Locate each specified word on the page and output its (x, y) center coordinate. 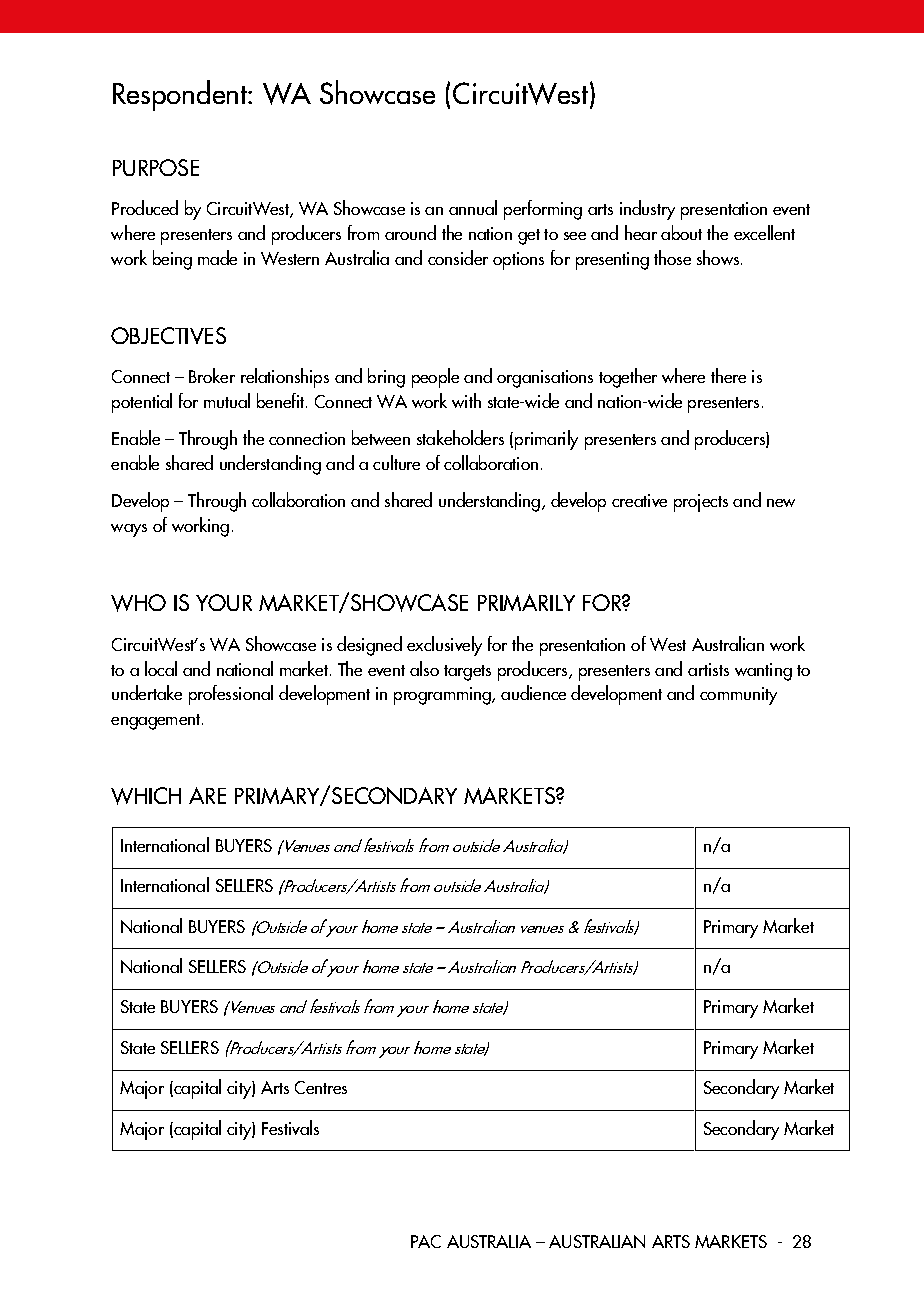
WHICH (146, 796)
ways (129, 530)
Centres (321, 1087)
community (738, 696)
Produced (145, 207)
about (681, 232)
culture (396, 462)
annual (473, 207)
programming (443, 696)
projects (701, 503)
